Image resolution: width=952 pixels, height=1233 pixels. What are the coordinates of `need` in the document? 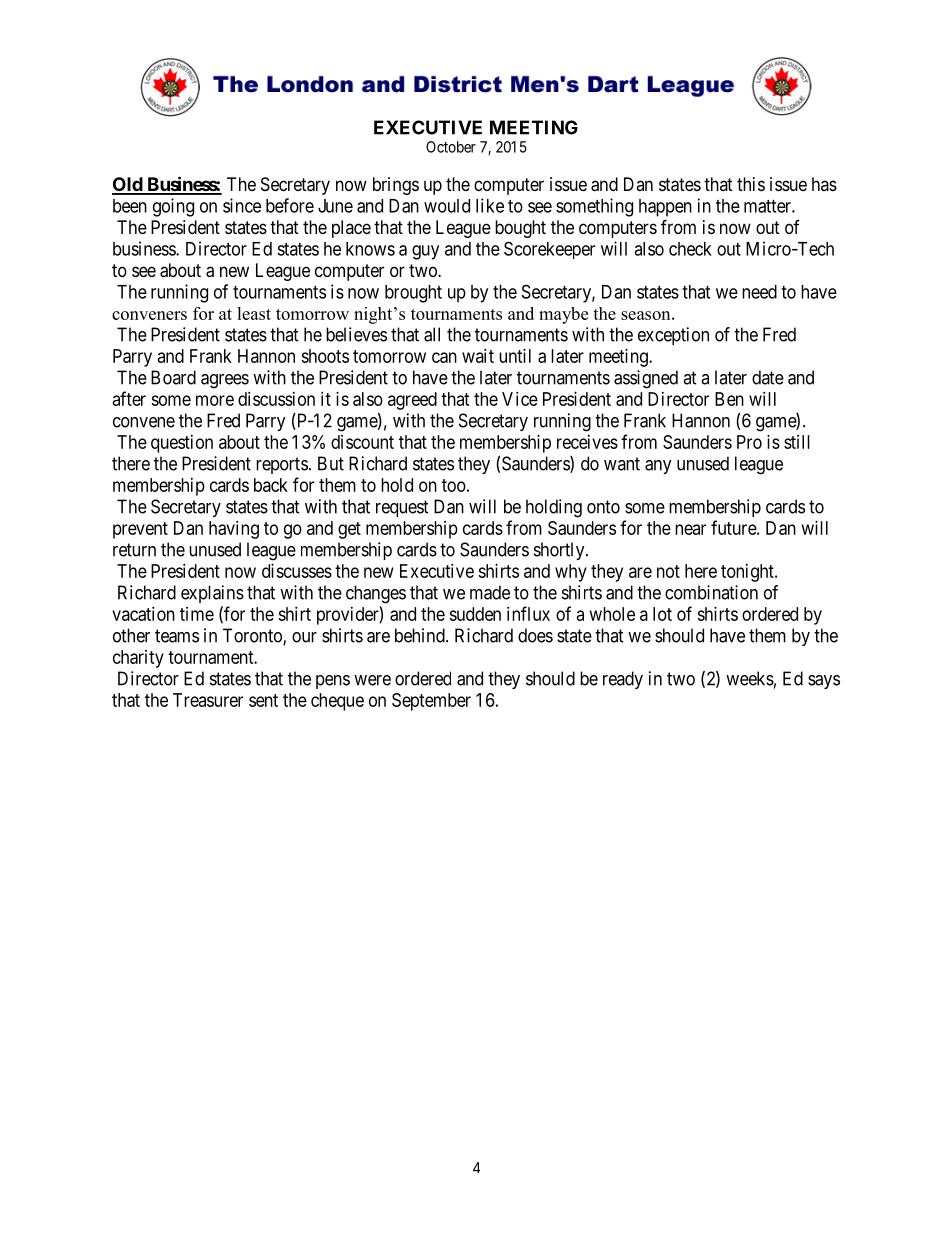 It's located at (759, 292).
